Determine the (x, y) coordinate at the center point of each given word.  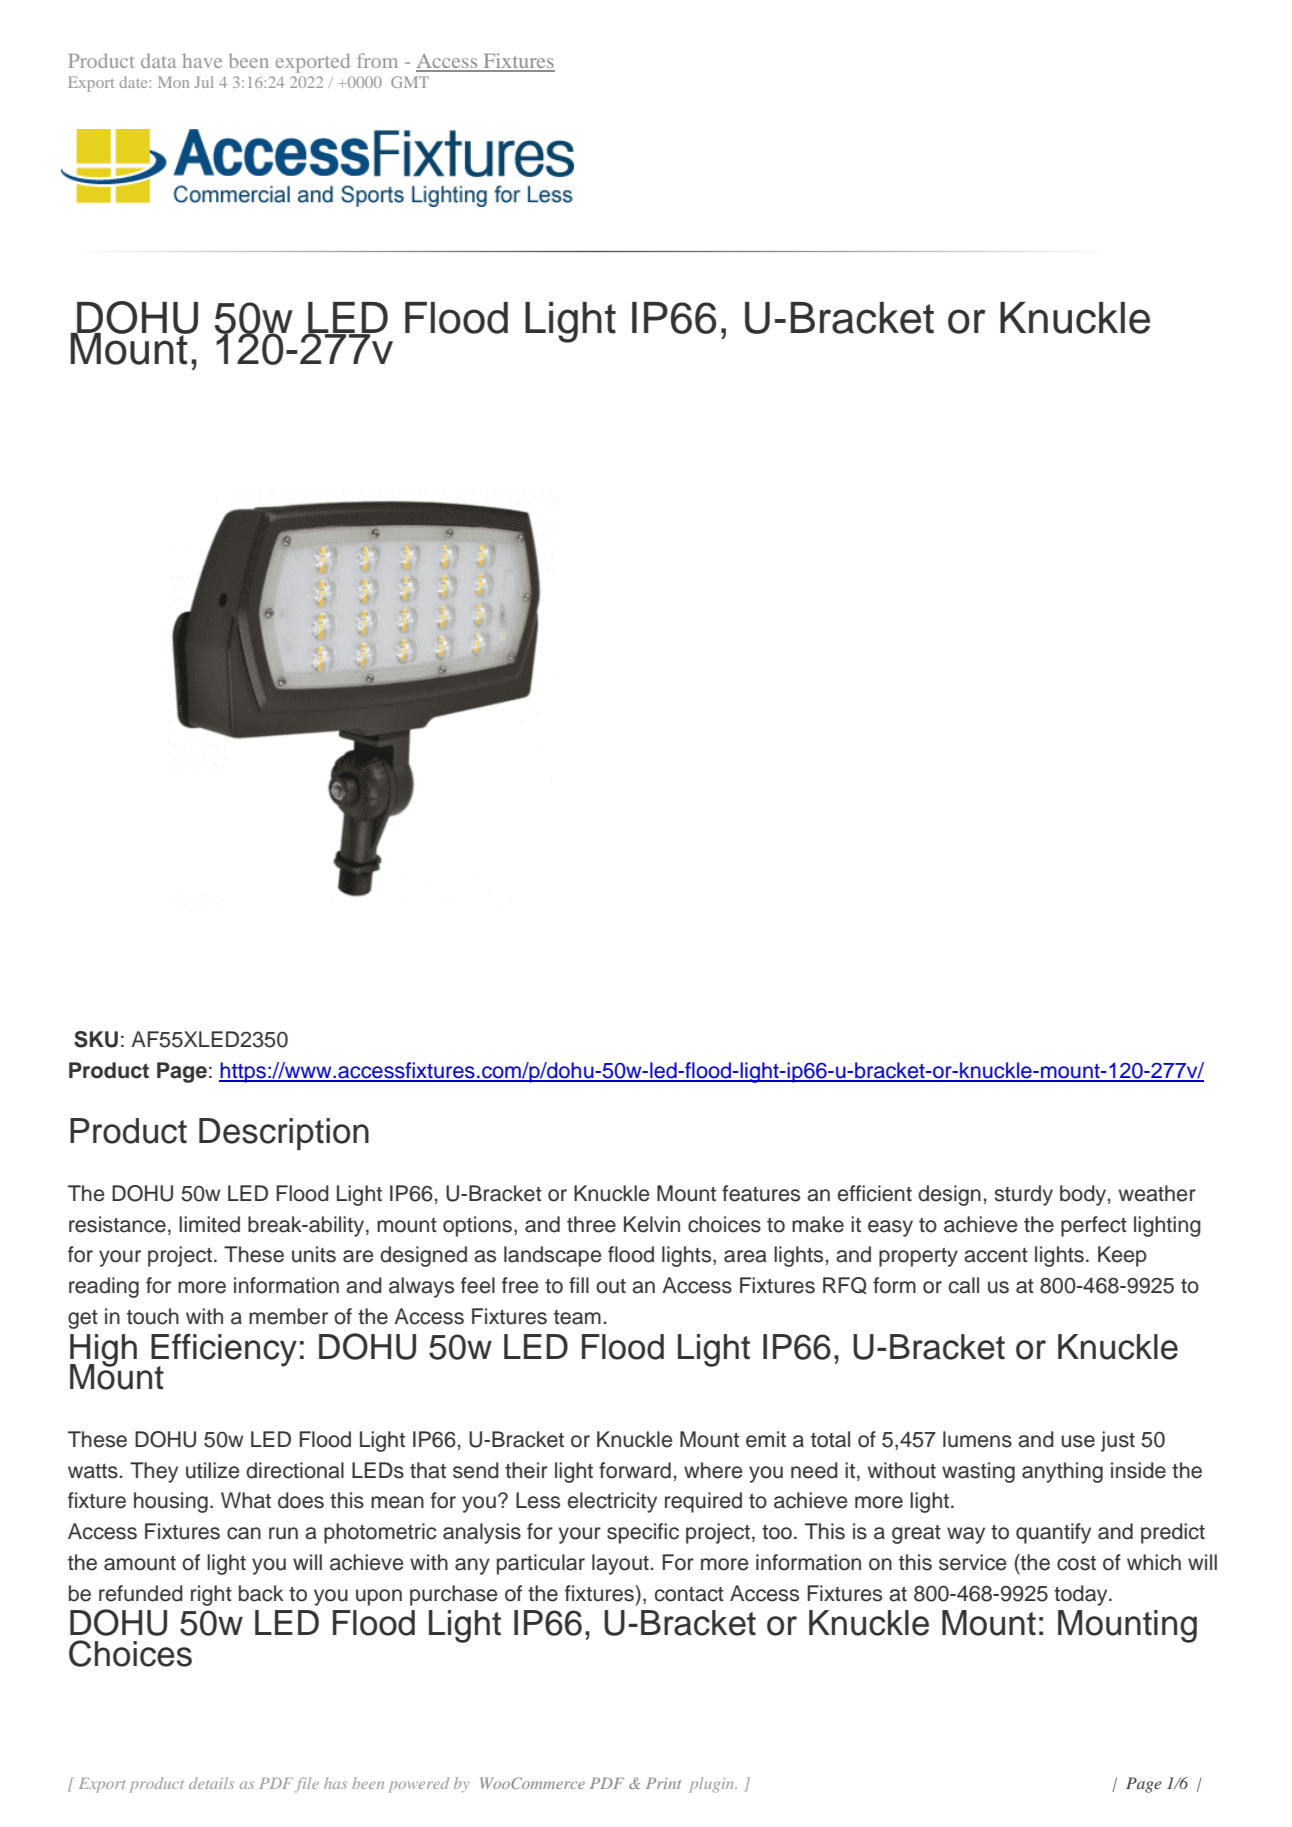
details (211, 1783)
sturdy (1024, 1195)
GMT (410, 82)
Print (663, 1783)
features (761, 1193)
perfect (1094, 1226)
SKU (96, 1039)
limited (209, 1224)
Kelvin (652, 1224)
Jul (204, 82)
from (377, 60)
